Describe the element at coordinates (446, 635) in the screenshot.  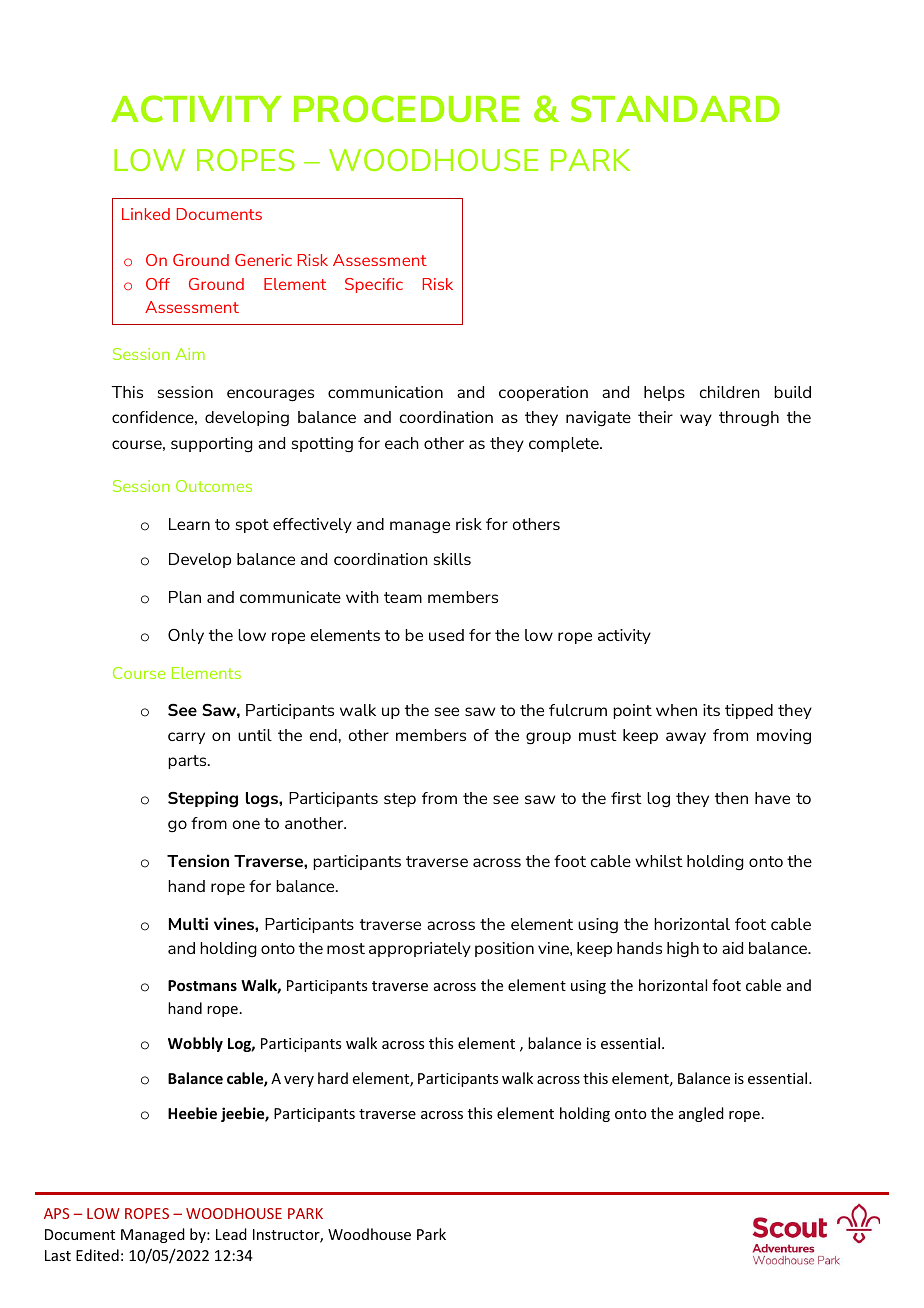
I see `used` at that location.
